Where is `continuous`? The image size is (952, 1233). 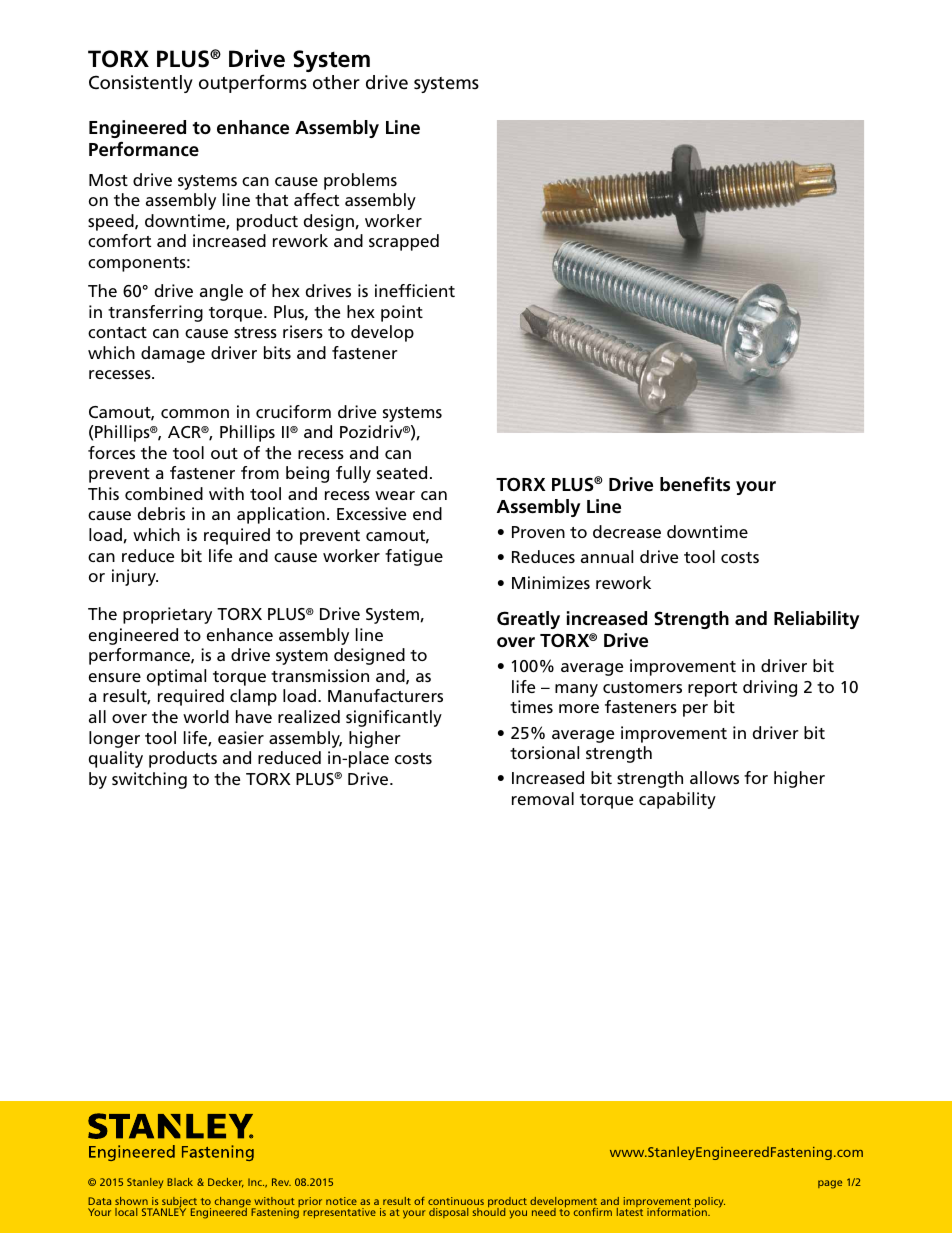 continuous is located at coordinates (456, 1201).
